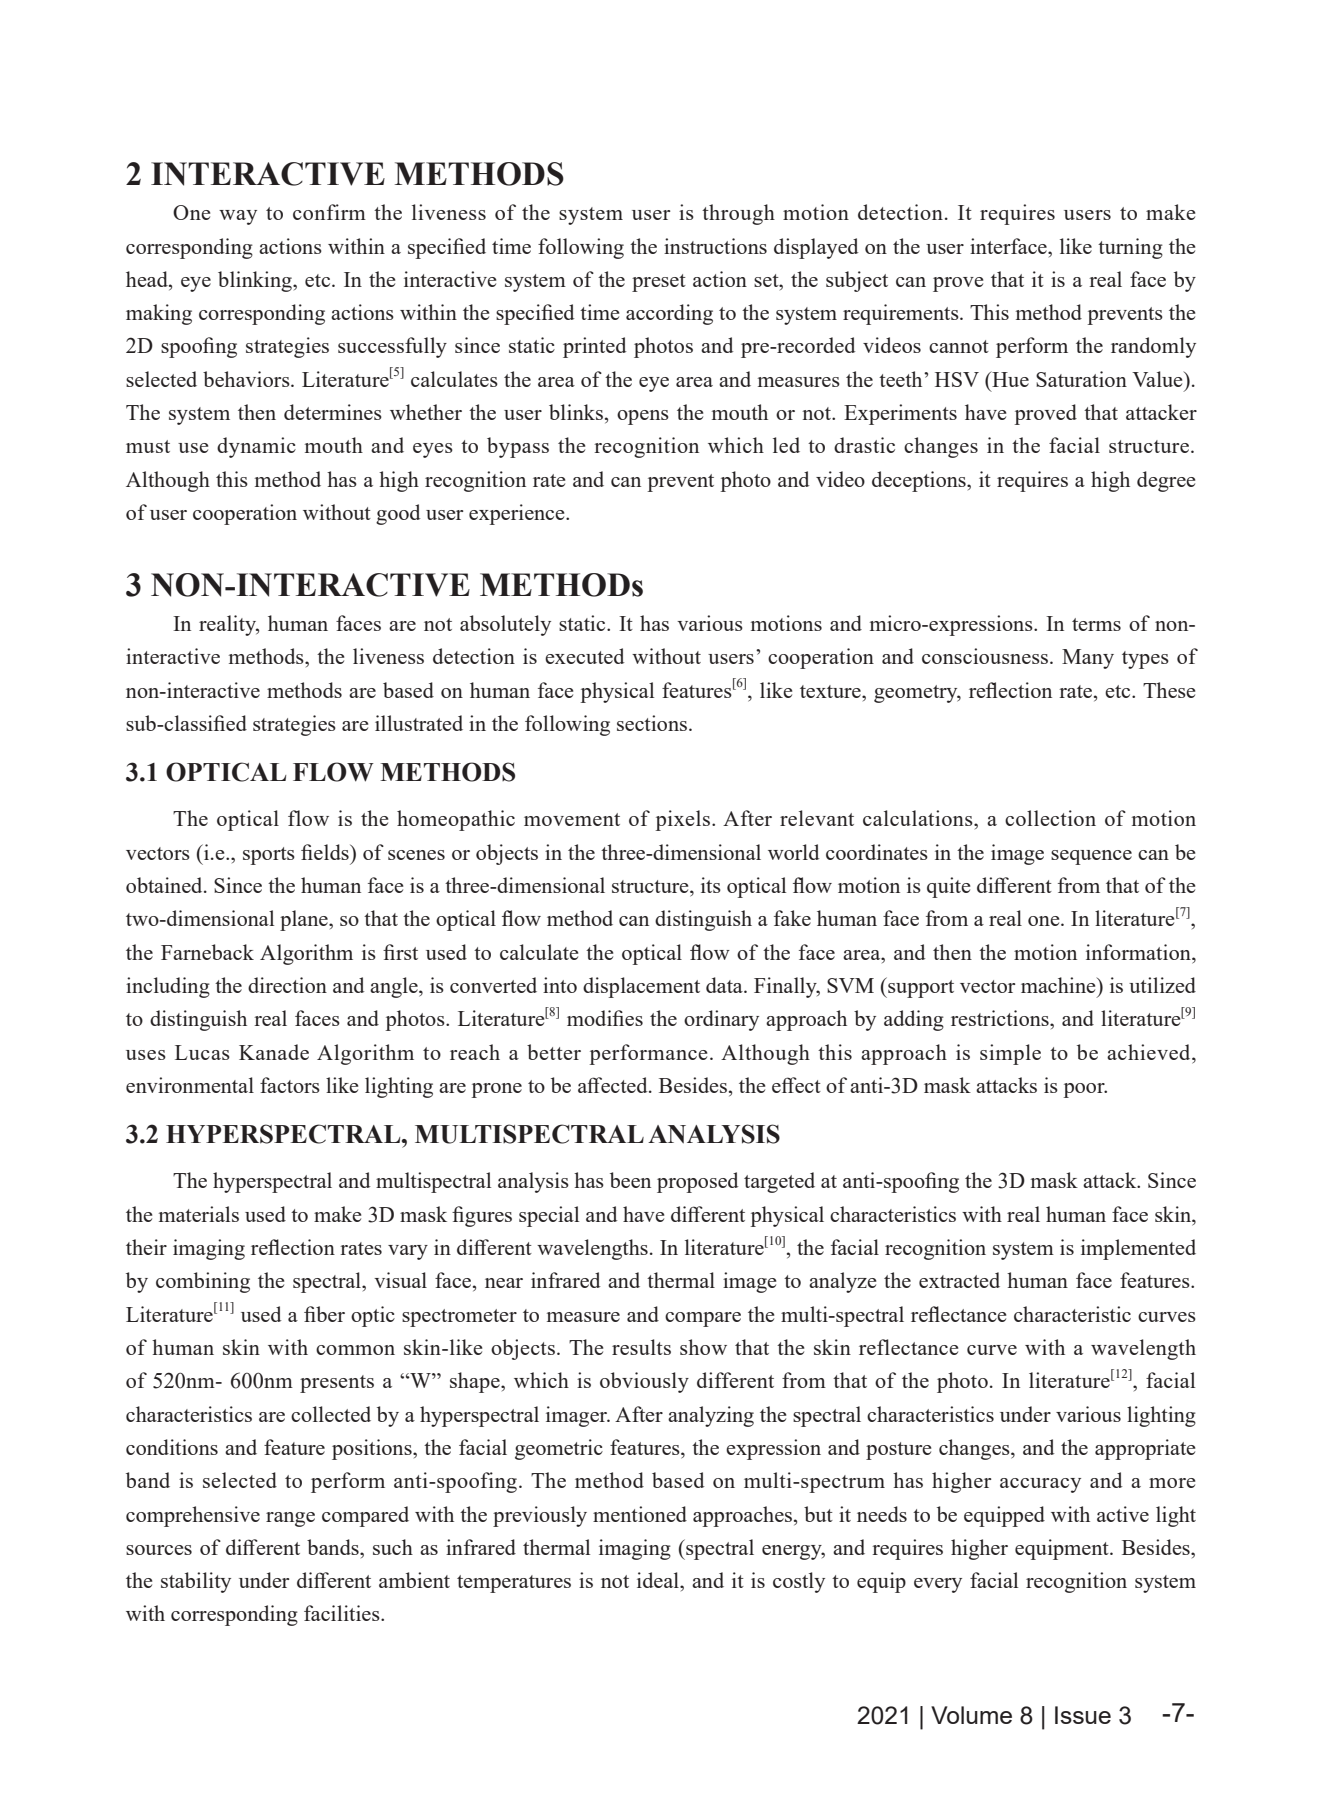 The height and width of the screenshot is (1794, 1322). I want to click on displacement, so click(641, 987).
